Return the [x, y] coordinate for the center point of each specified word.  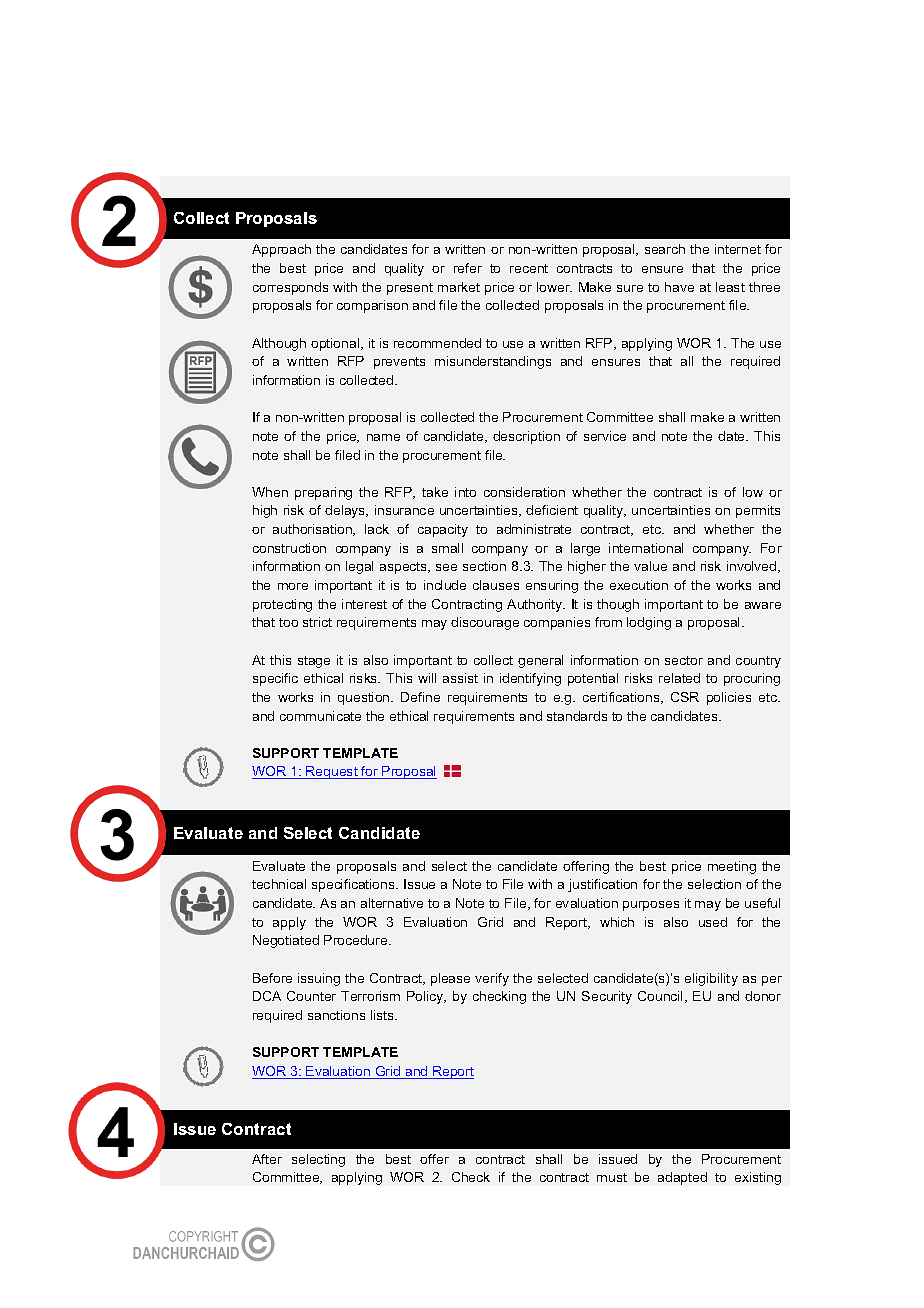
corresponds [290, 288]
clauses [496, 585]
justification [602, 885]
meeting [732, 867]
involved [753, 567]
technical [279, 884]
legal [359, 567]
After [267, 1159]
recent [529, 268]
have [679, 287]
